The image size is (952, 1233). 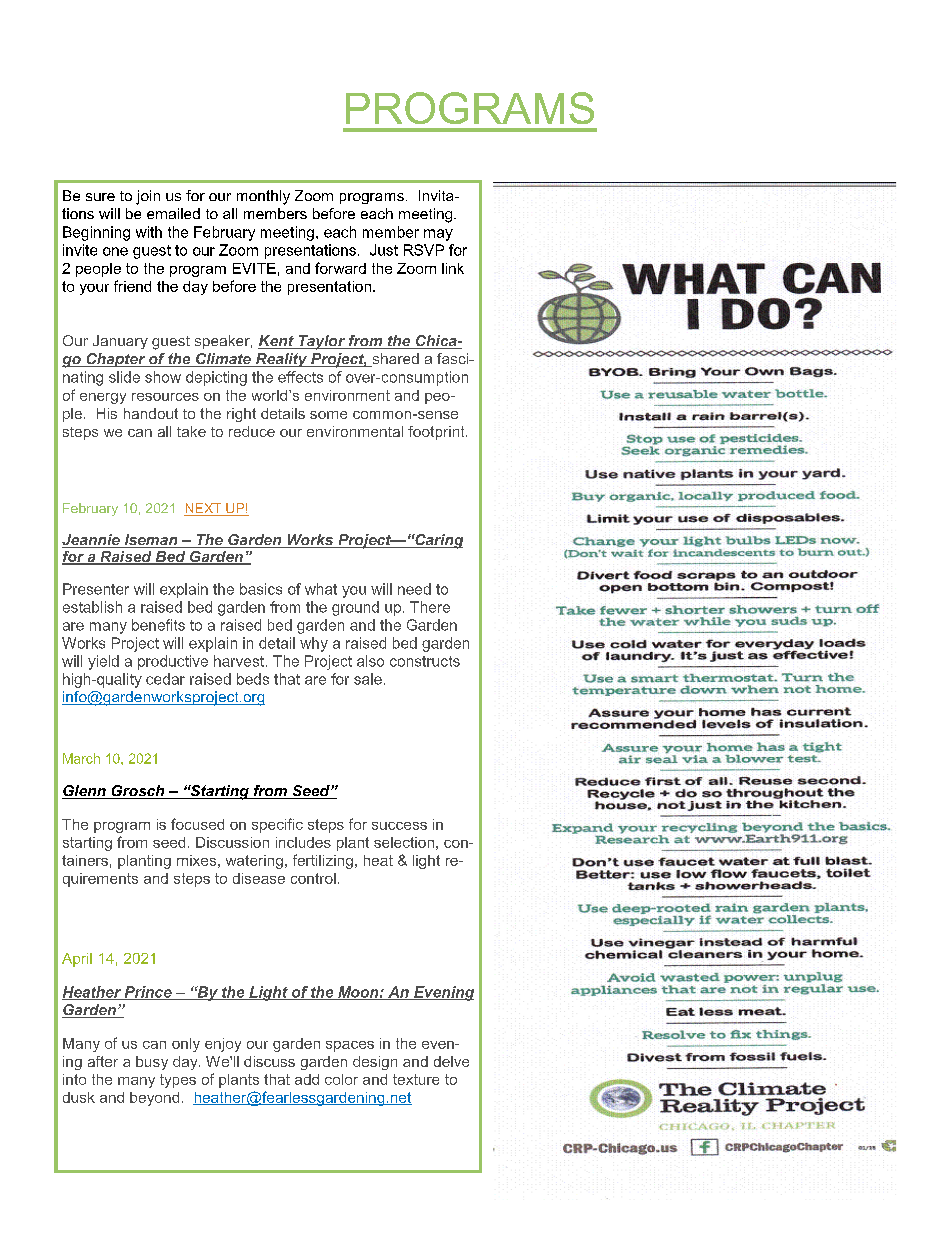 I want to click on busy, so click(x=152, y=1063).
